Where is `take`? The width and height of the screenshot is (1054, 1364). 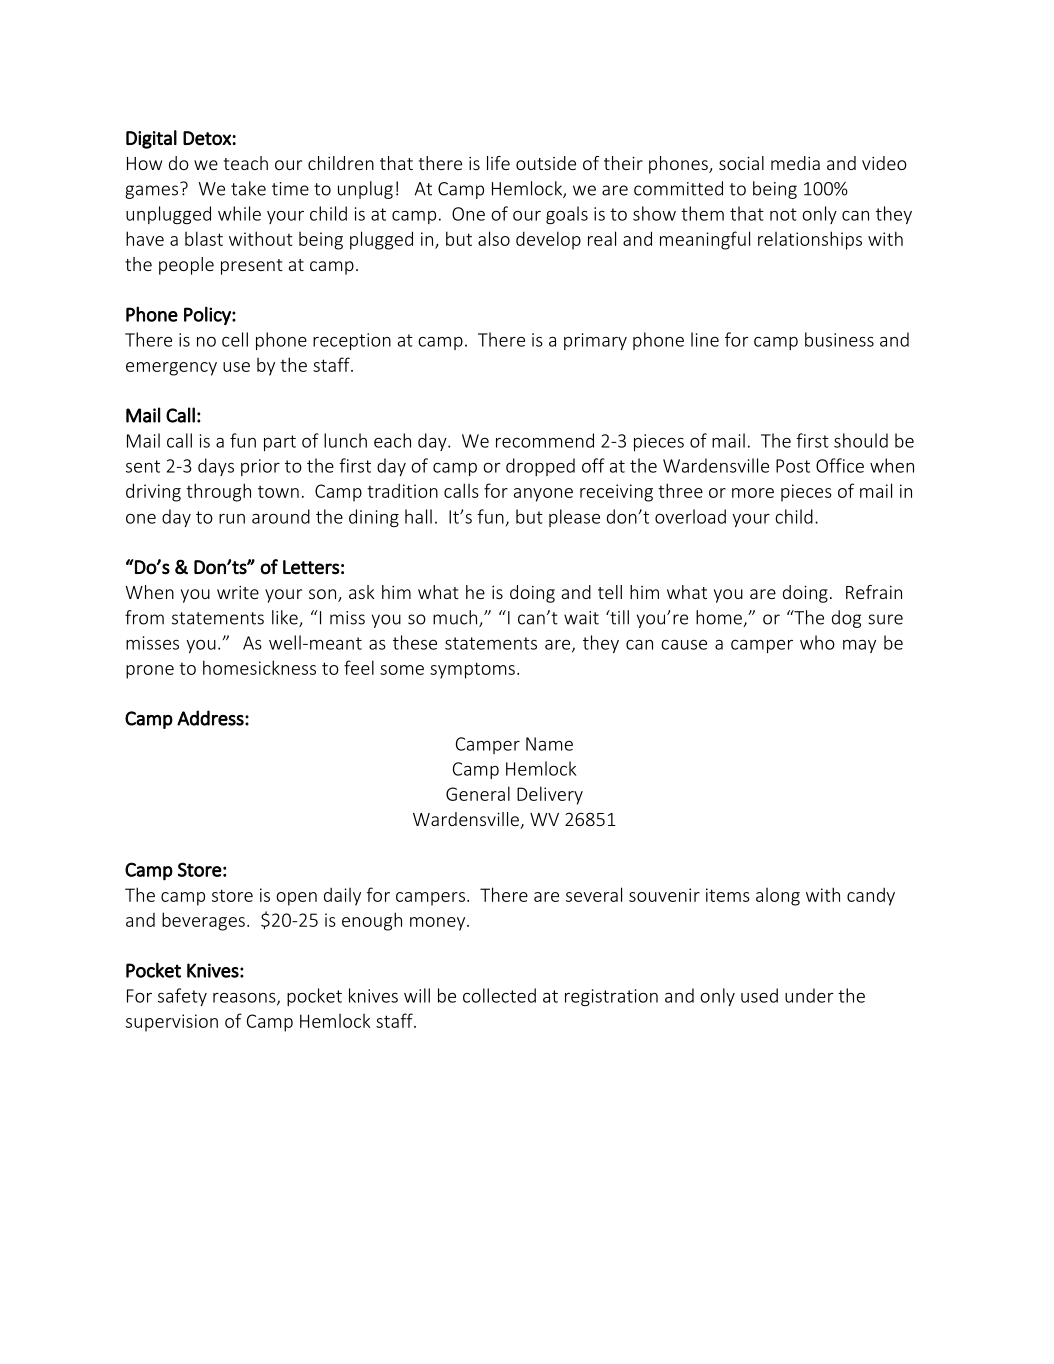 take is located at coordinates (248, 188).
